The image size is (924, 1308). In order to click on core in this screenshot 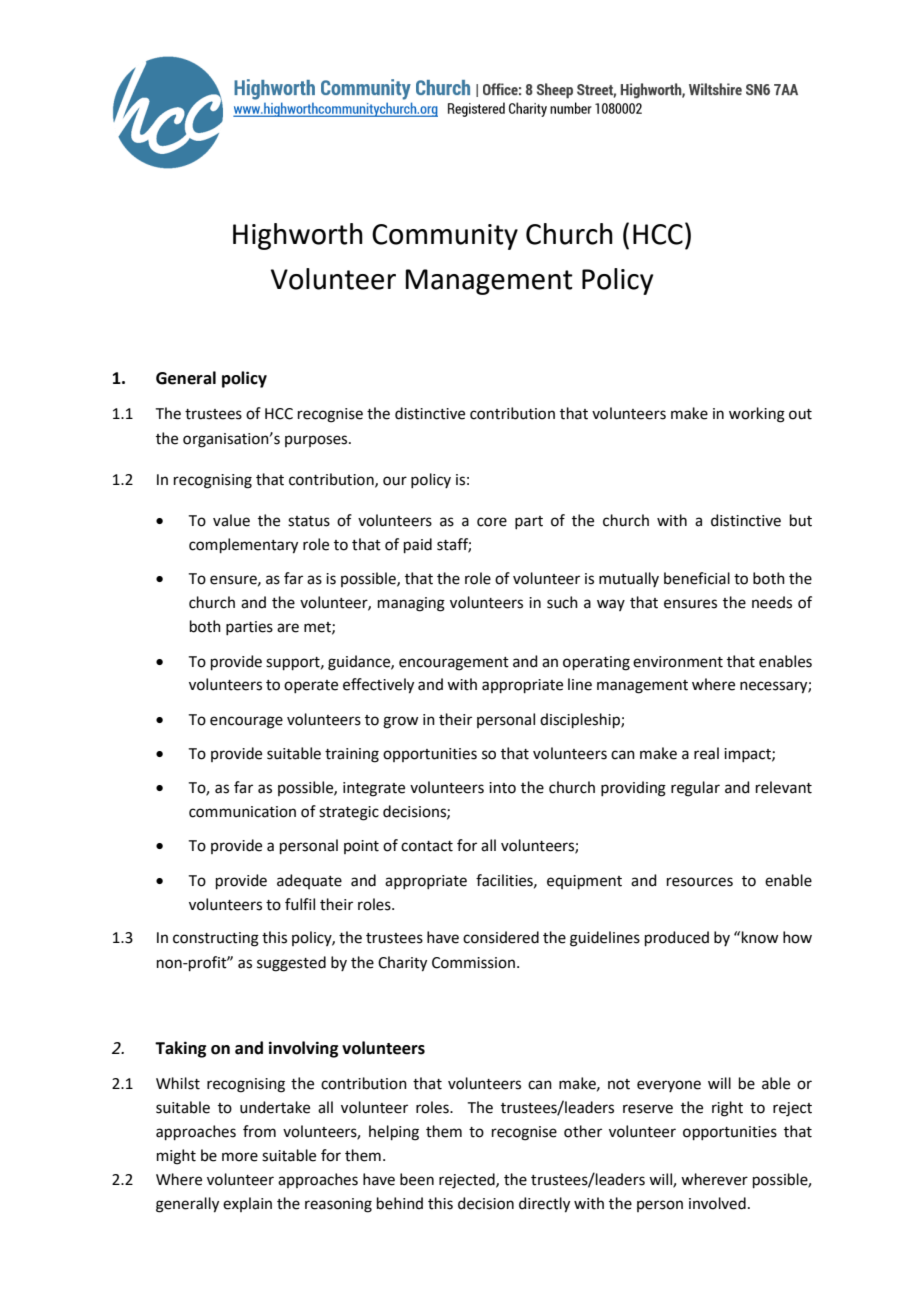, I will do `click(492, 522)`.
